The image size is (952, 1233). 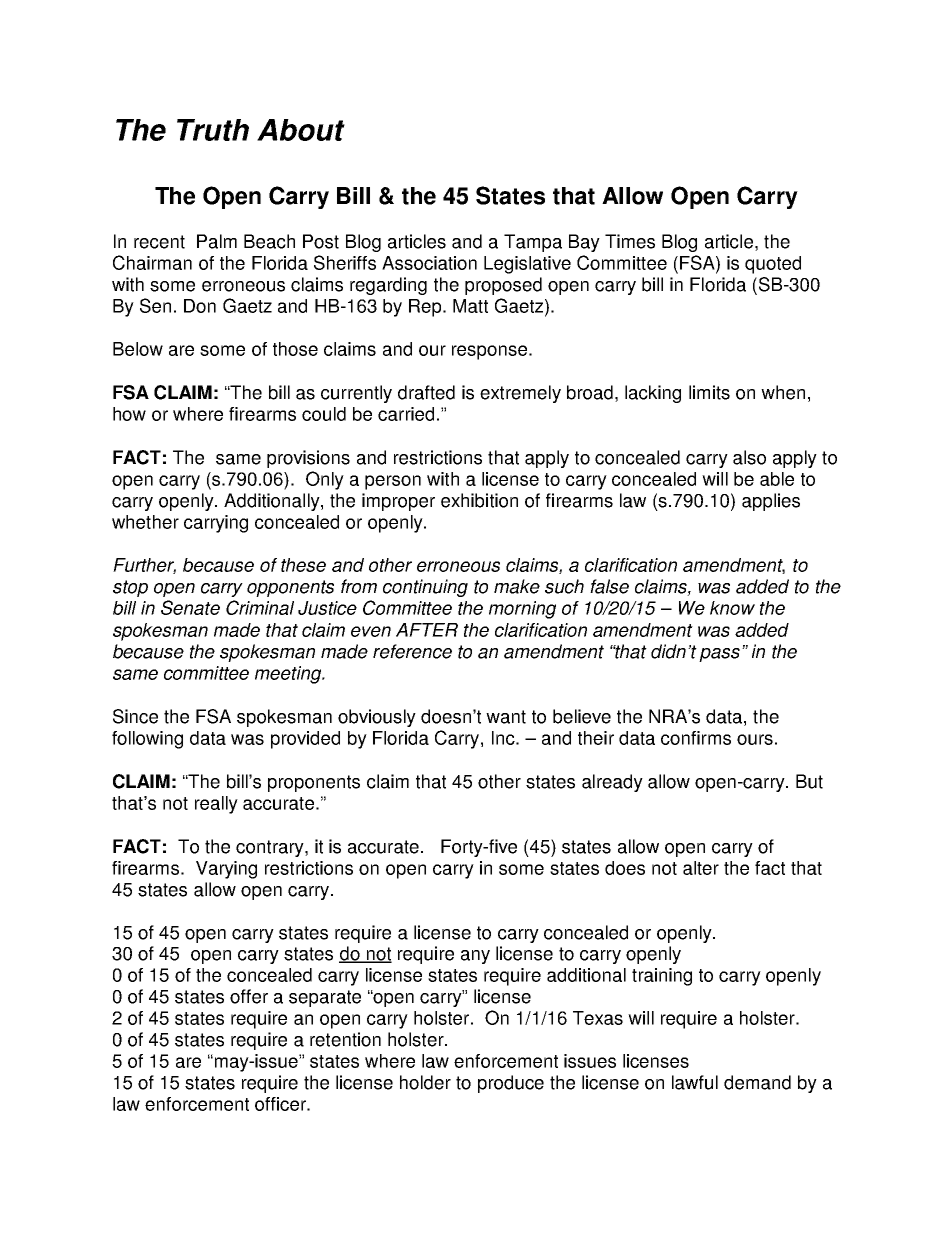 What do you see at coordinates (630, 241) in the image?
I see `Times` at bounding box center [630, 241].
